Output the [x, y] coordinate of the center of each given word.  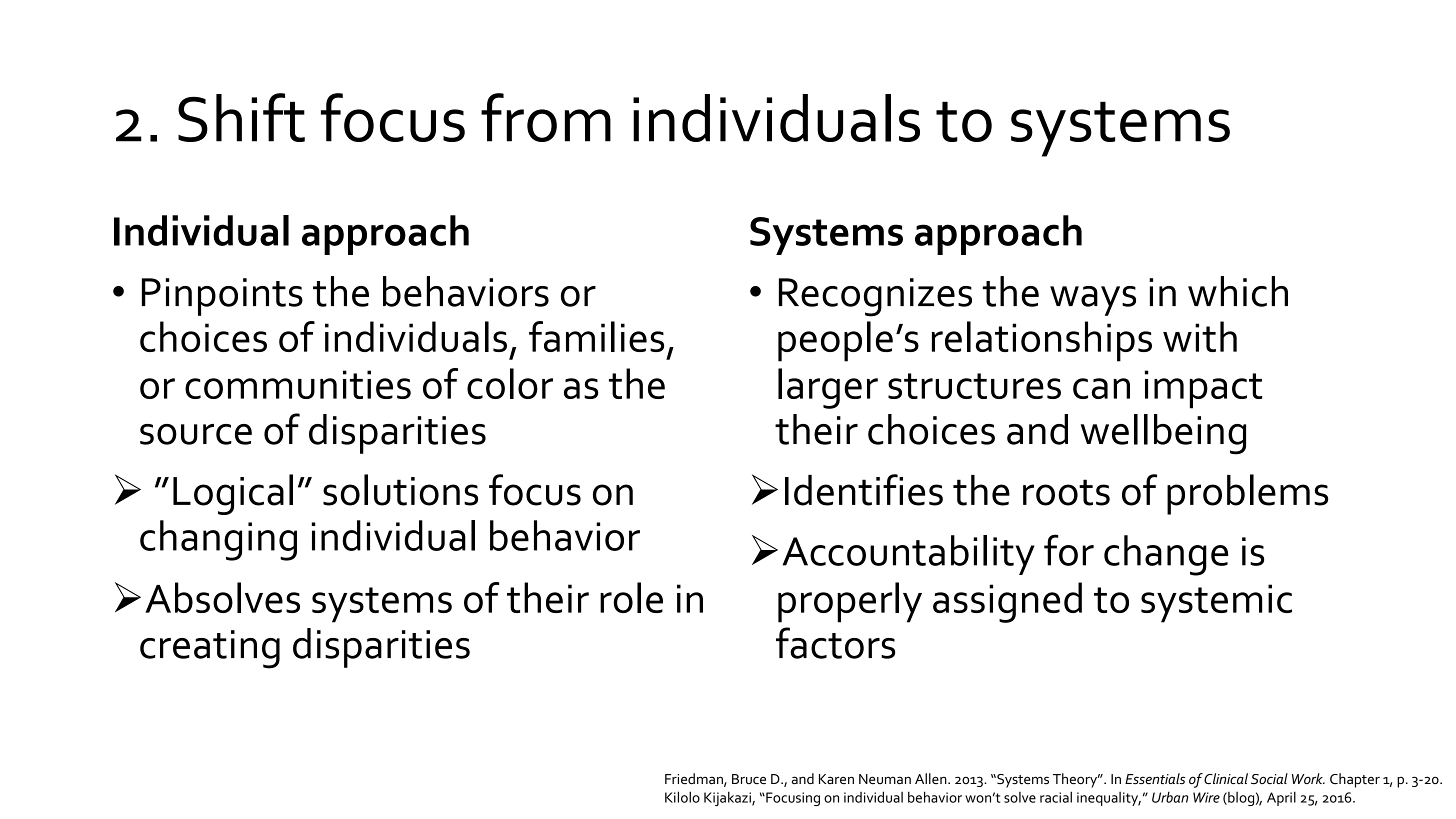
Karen [836, 779]
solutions [400, 490]
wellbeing [1163, 434]
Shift [241, 117]
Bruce [749, 779]
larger [828, 388]
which [1238, 291]
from [546, 117]
